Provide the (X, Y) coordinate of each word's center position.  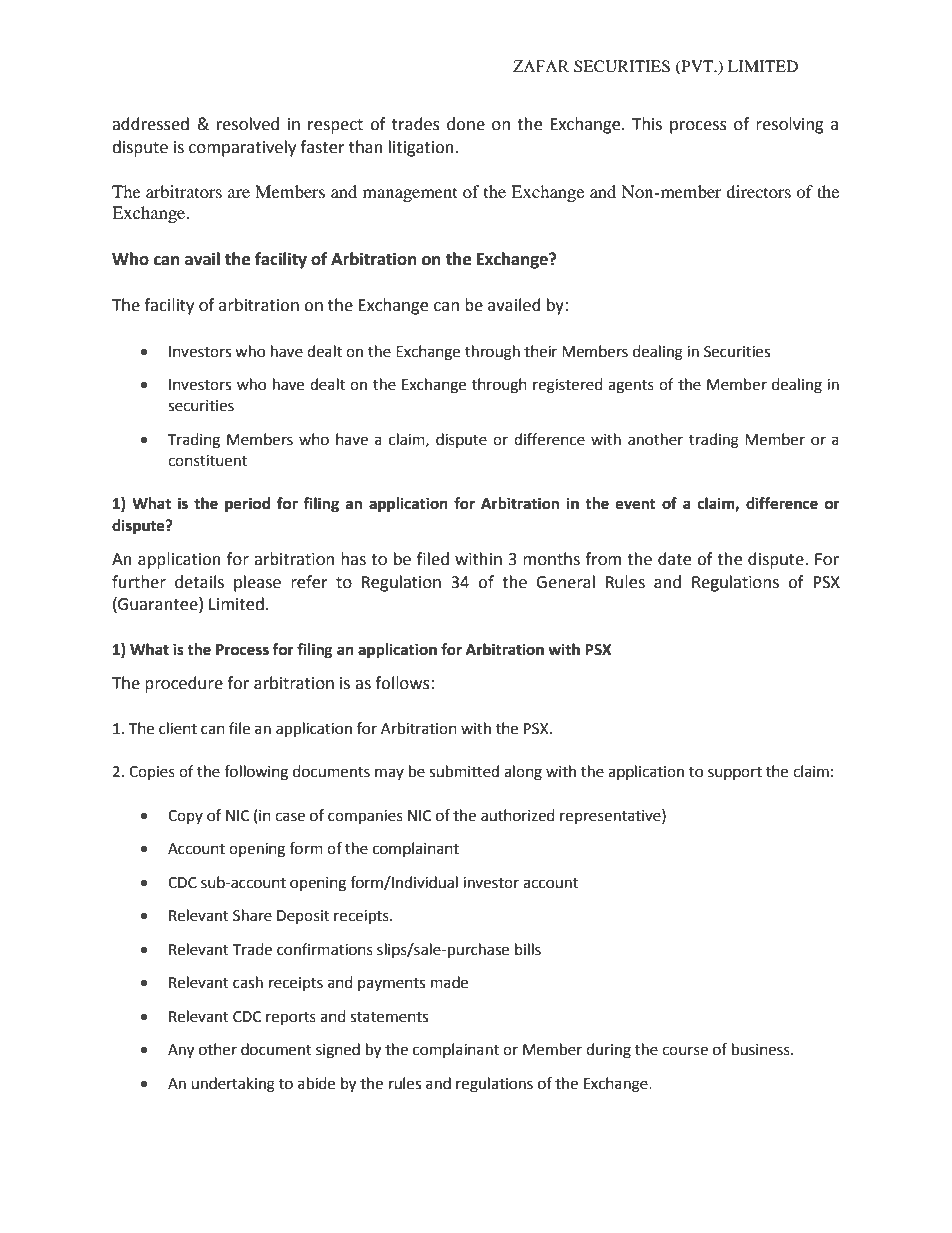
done (466, 124)
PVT (697, 67)
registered (568, 386)
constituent (207, 461)
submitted (464, 771)
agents (631, 387)
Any (181, 1051)
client (178, 728)
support (735, 773)
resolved (248, 124)
